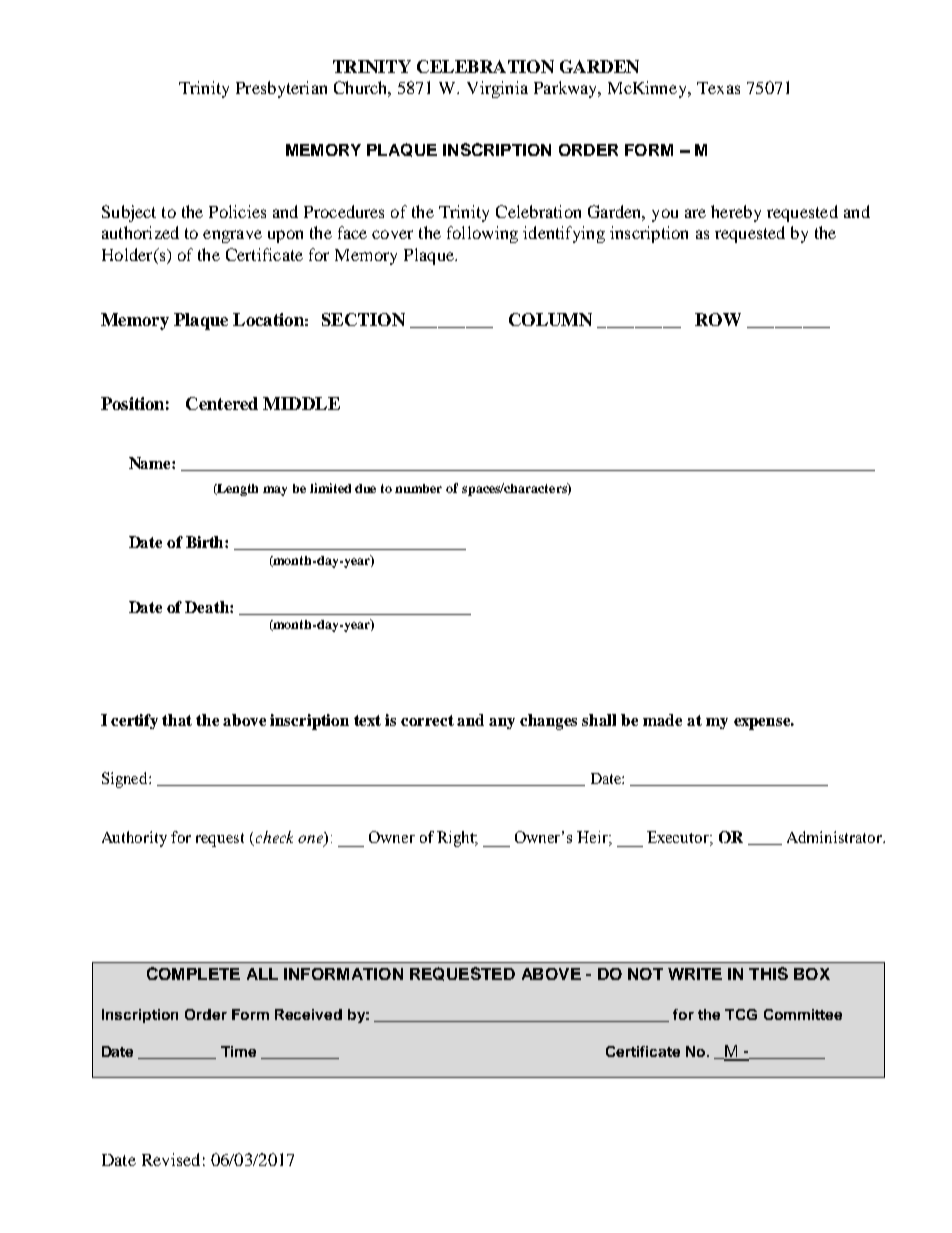 This document has width=952, height=1233. What do you see at coordinates (457, 839) in the document?
I see `Right` at bounding box center [457, 839].
